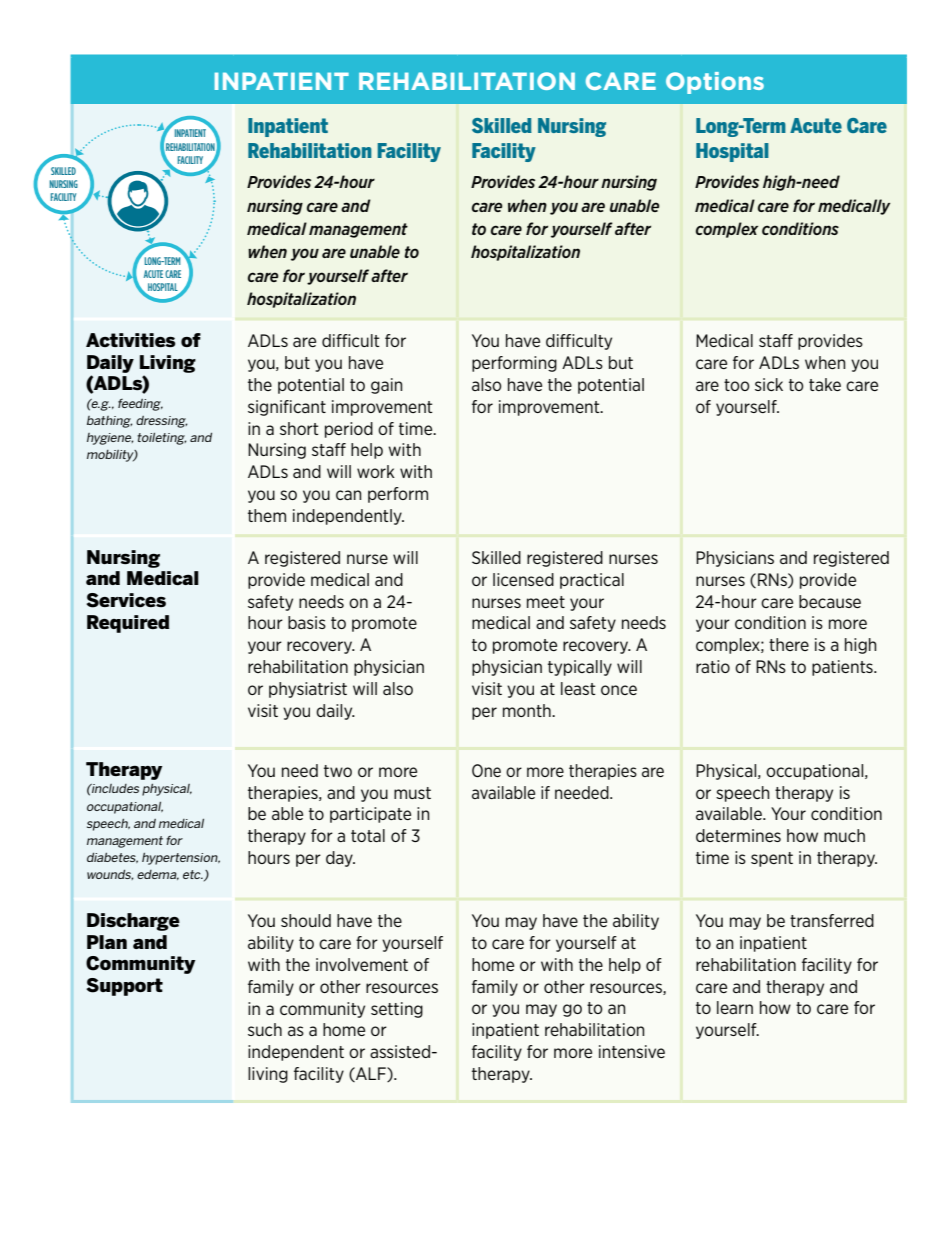 Image resolution: width=952 pixels, height=1233 pixels. What do you see at coordinates (523, 579) in the screenshot?
I see `licensed` at bounding box center [523, 579].
